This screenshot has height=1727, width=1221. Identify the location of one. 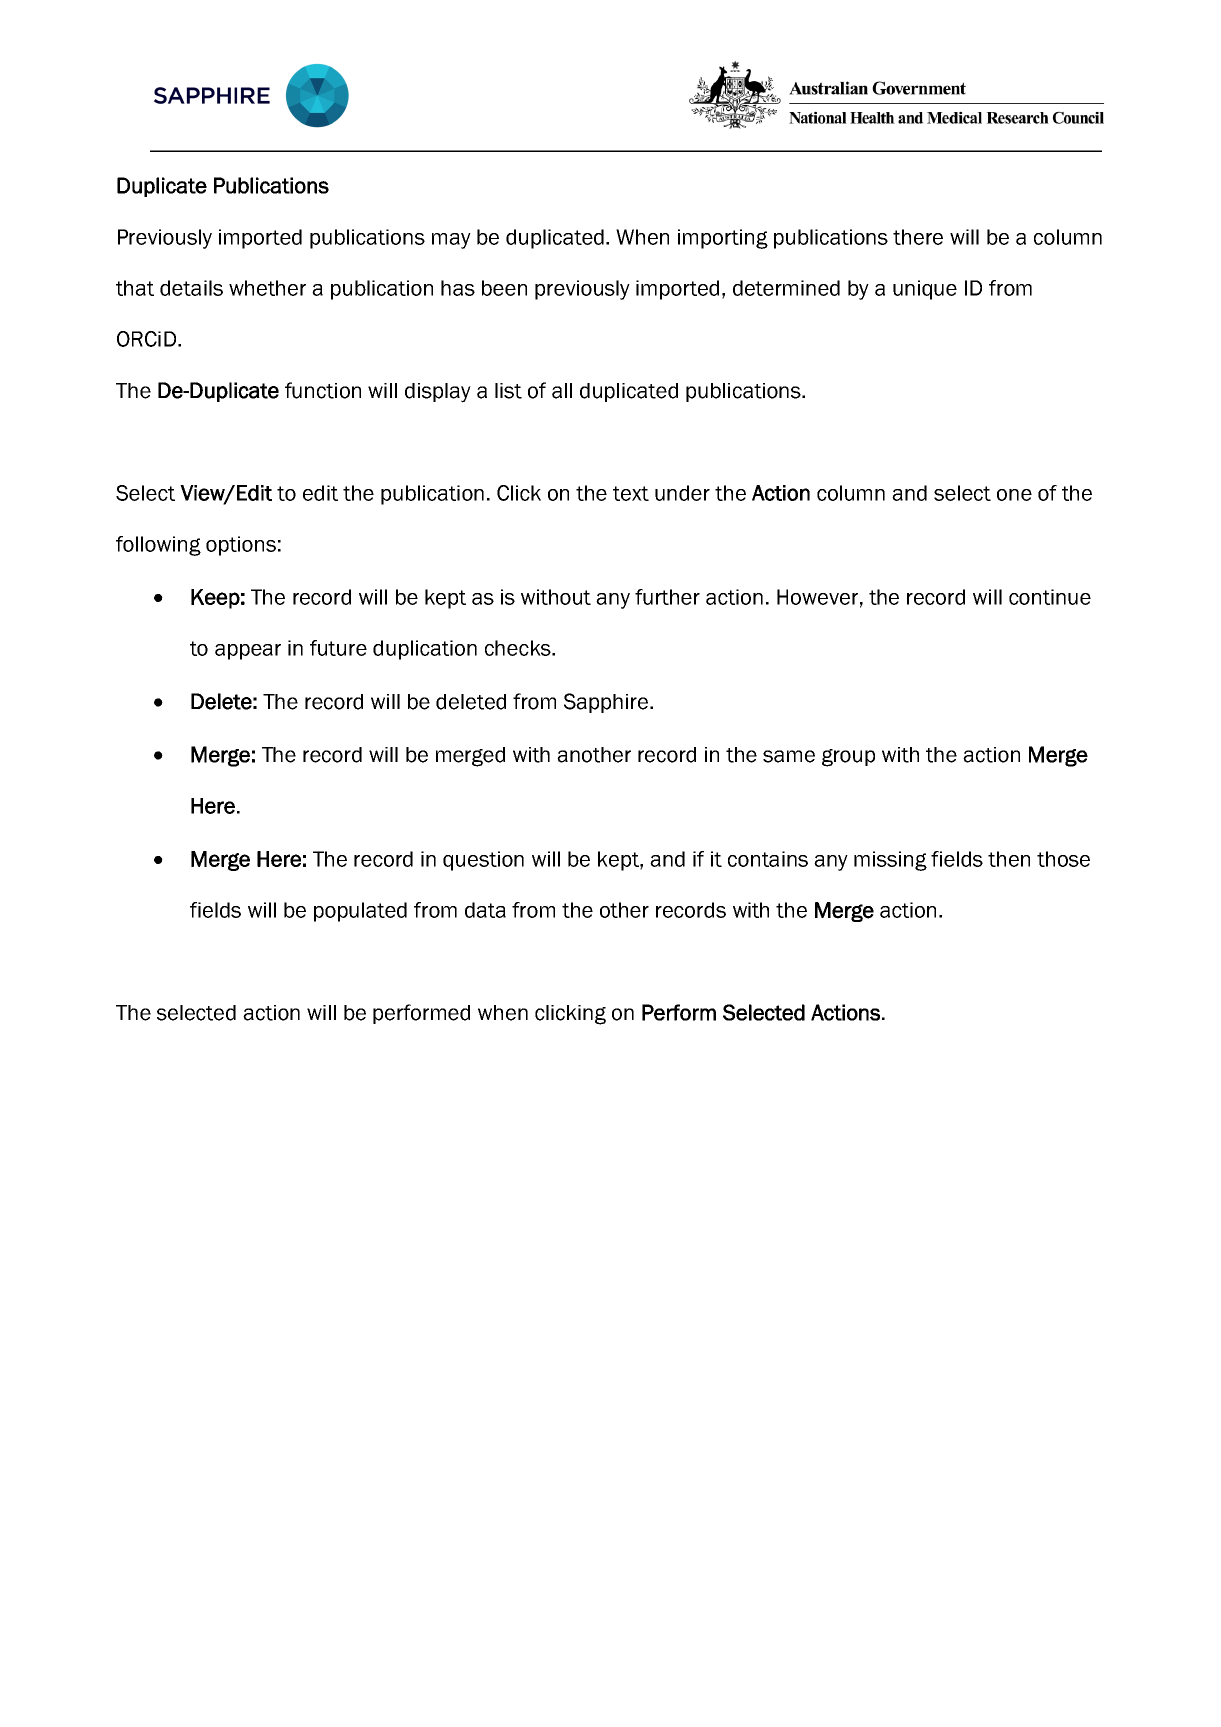
(1014, 495).
